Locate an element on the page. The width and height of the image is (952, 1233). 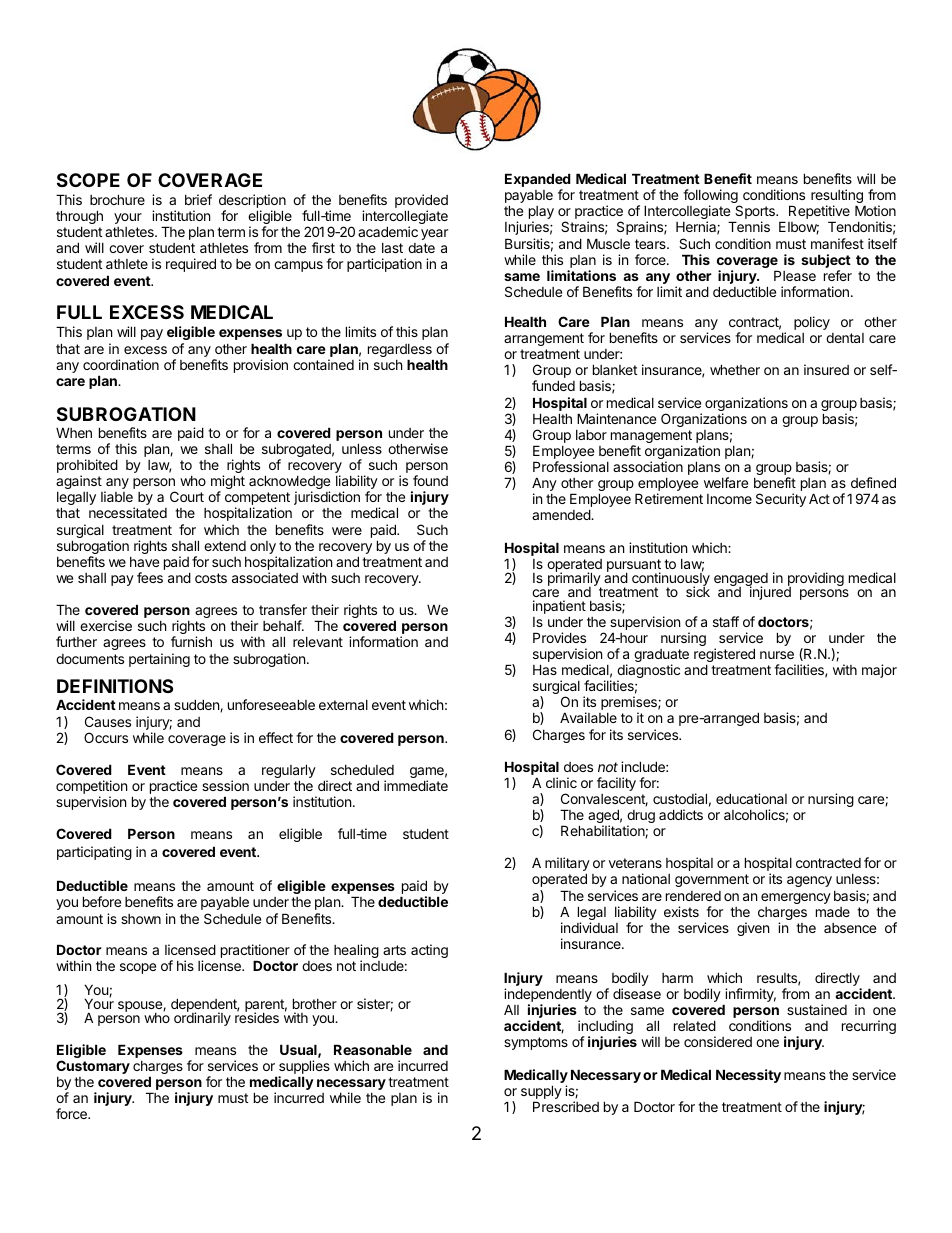
Has is located at coordinates (545, 669).
